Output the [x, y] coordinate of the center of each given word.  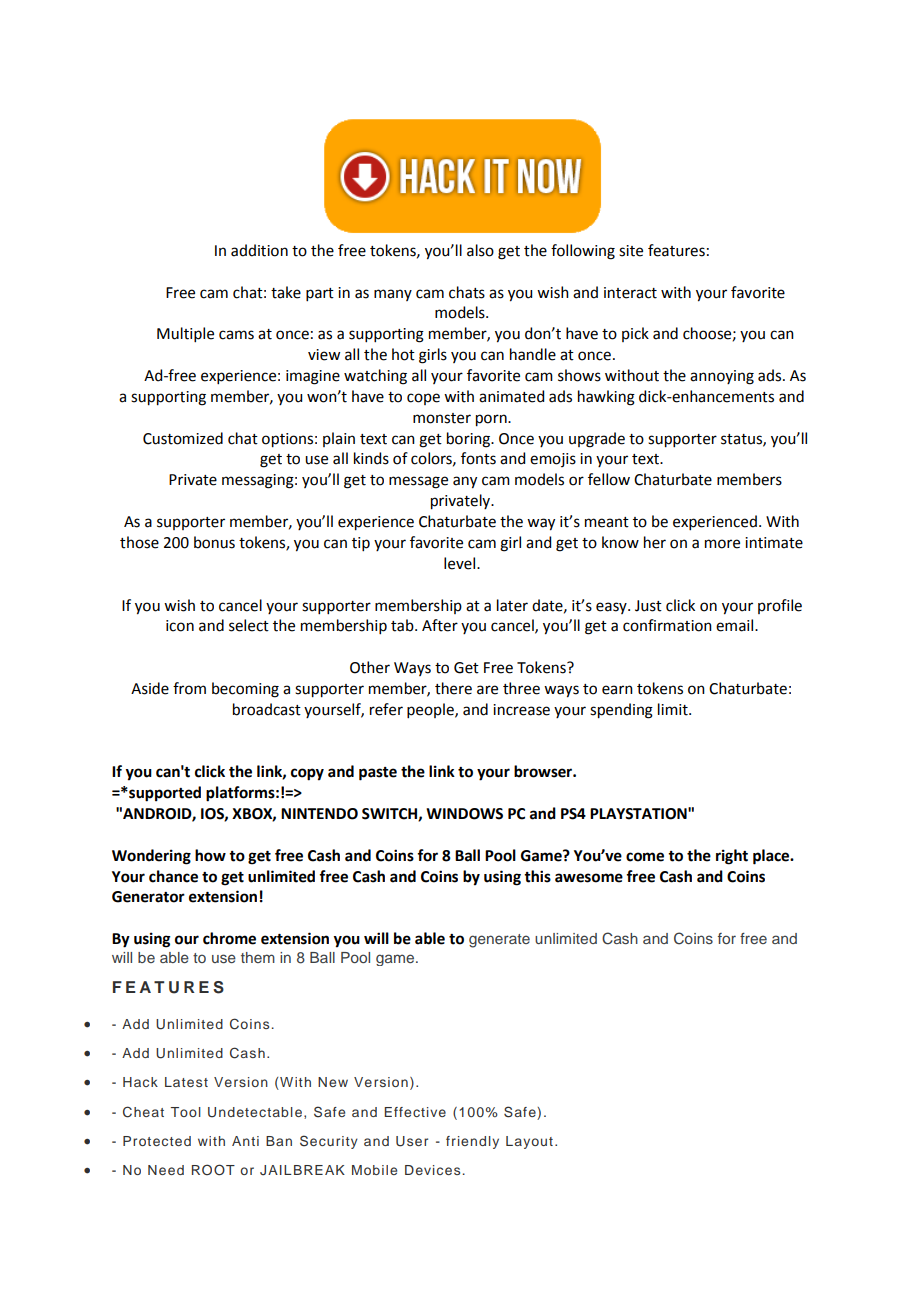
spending [621, 711]
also [480, 250]
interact [630, 293]
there [453, 688]
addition [259, 250]
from [189, 688]
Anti [245, 1141]
